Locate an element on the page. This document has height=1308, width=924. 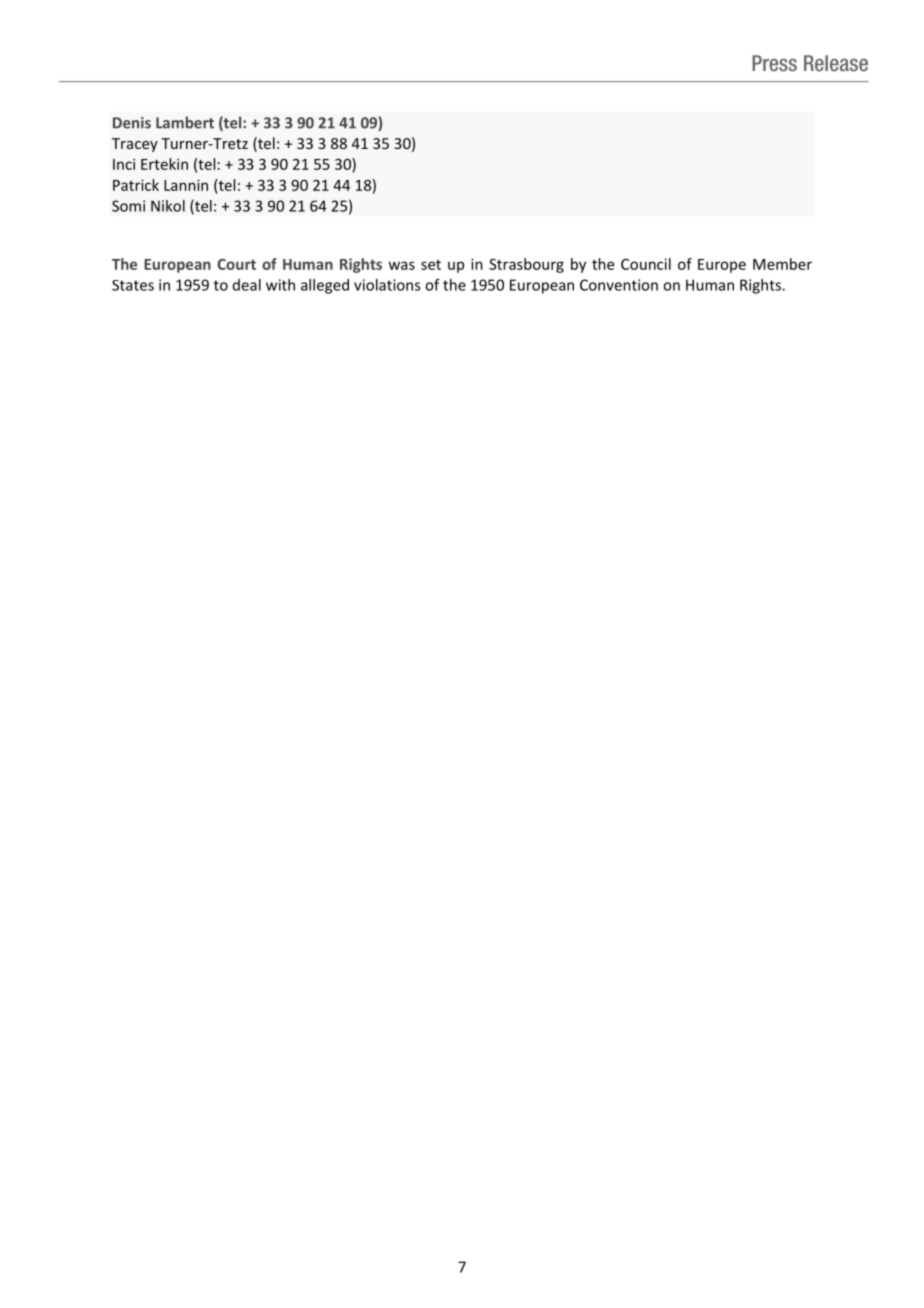
Court is located at coordinates (236, 264).
